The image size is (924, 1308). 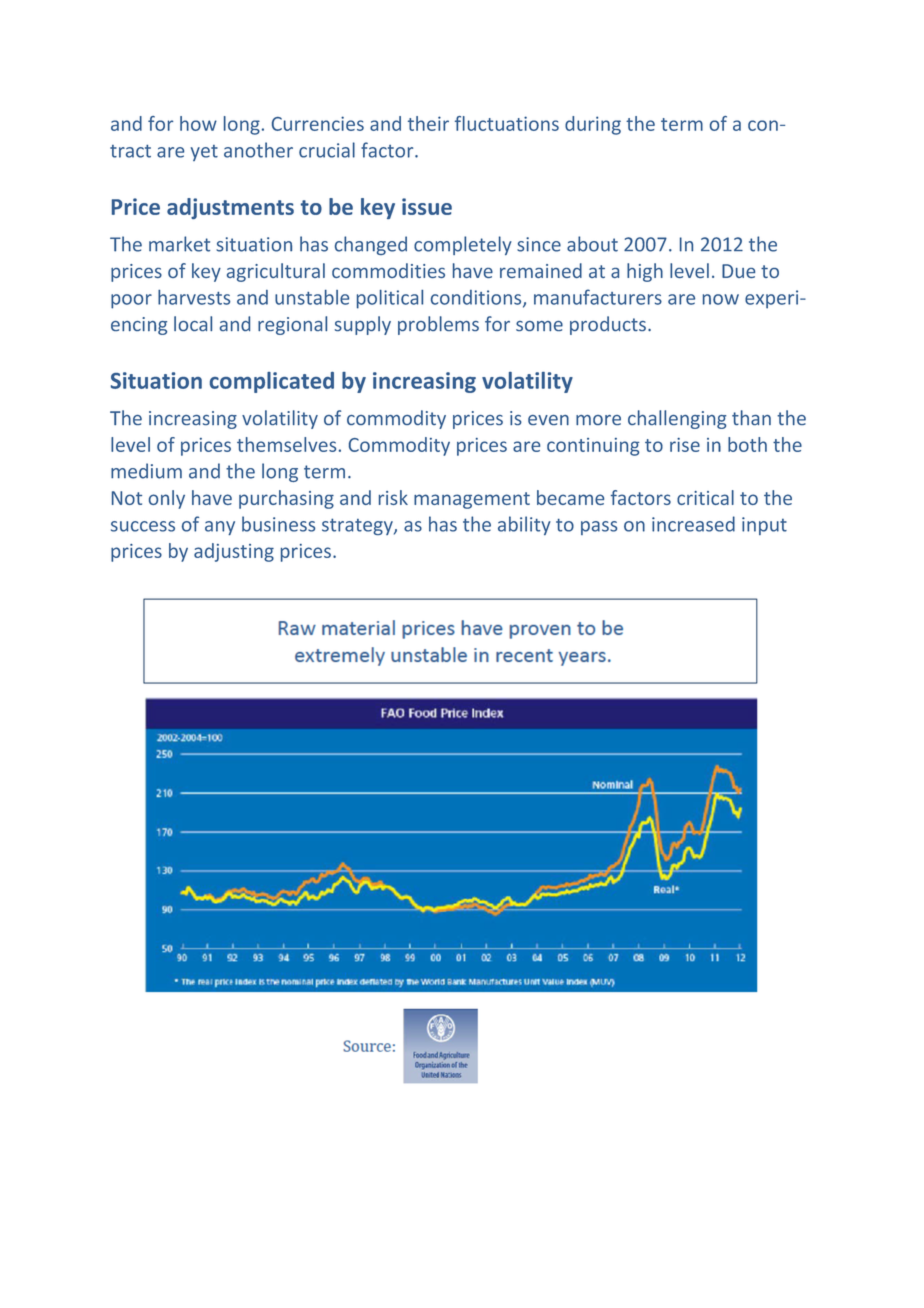 I want to click on products, so click(x=608, y=325).
